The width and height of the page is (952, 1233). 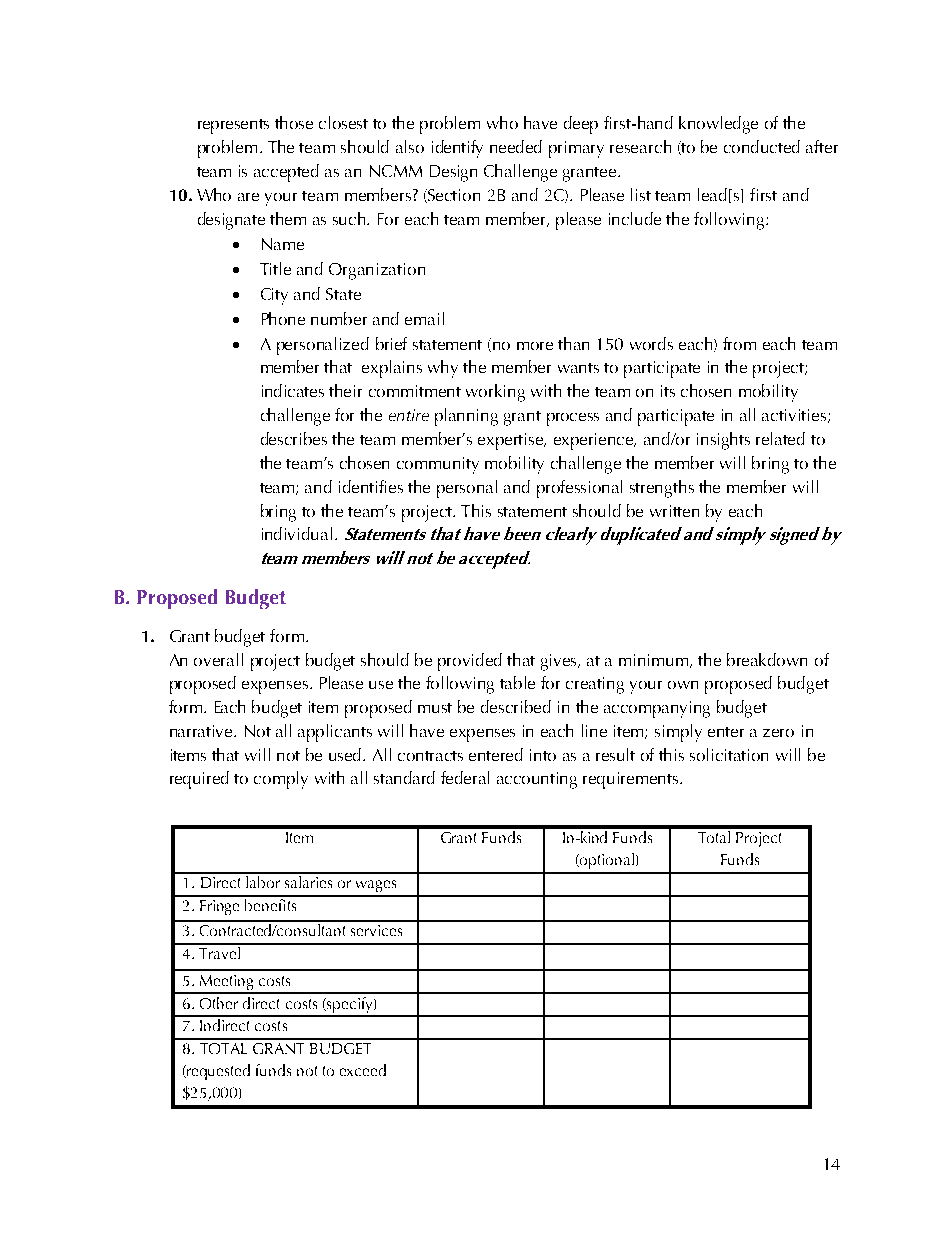 What do you see at coordinates (516, 146) in the page?
I see `needed` at bounding box center [516, 146].
